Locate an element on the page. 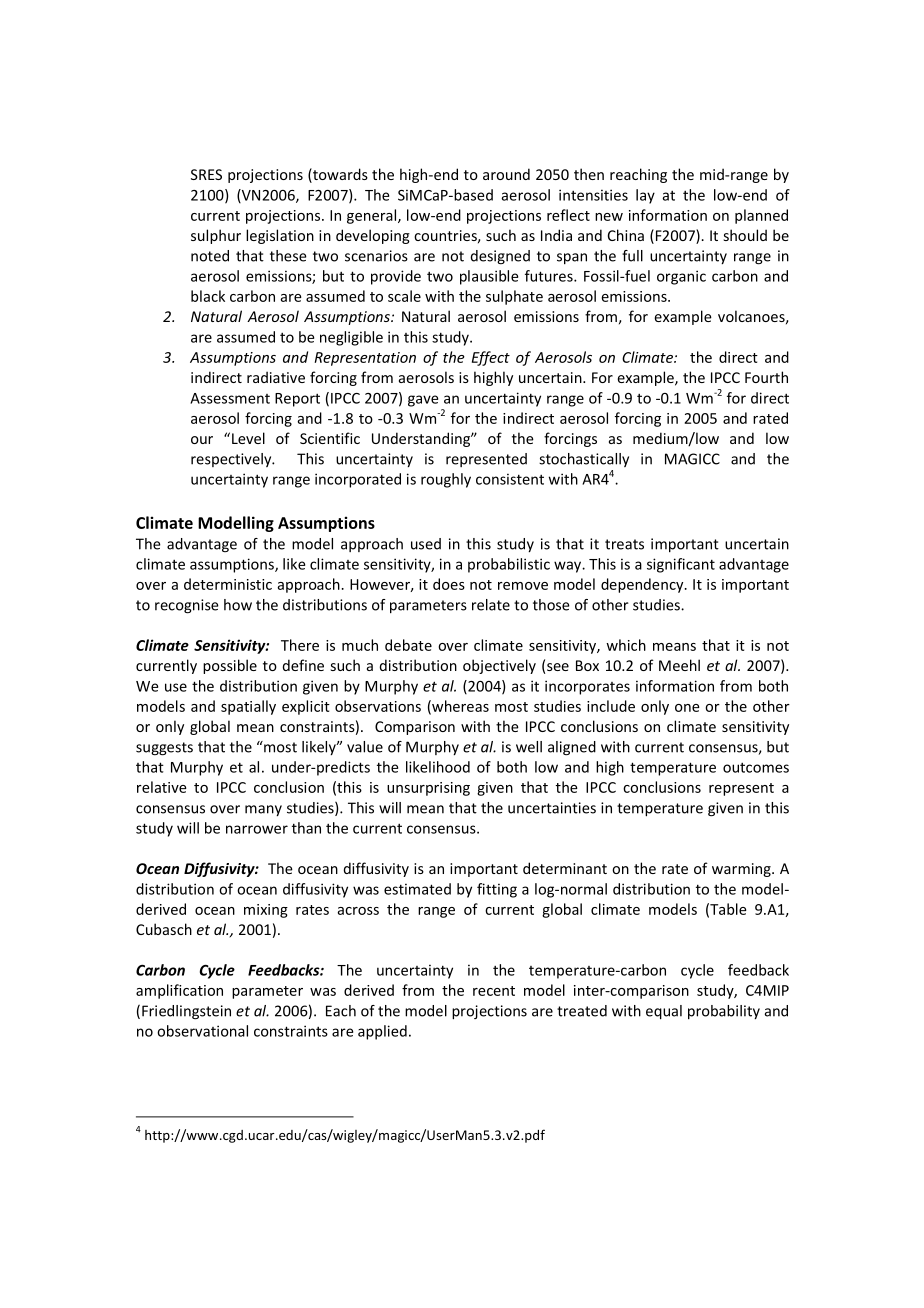  relate is located at coordinates (491, 605).
